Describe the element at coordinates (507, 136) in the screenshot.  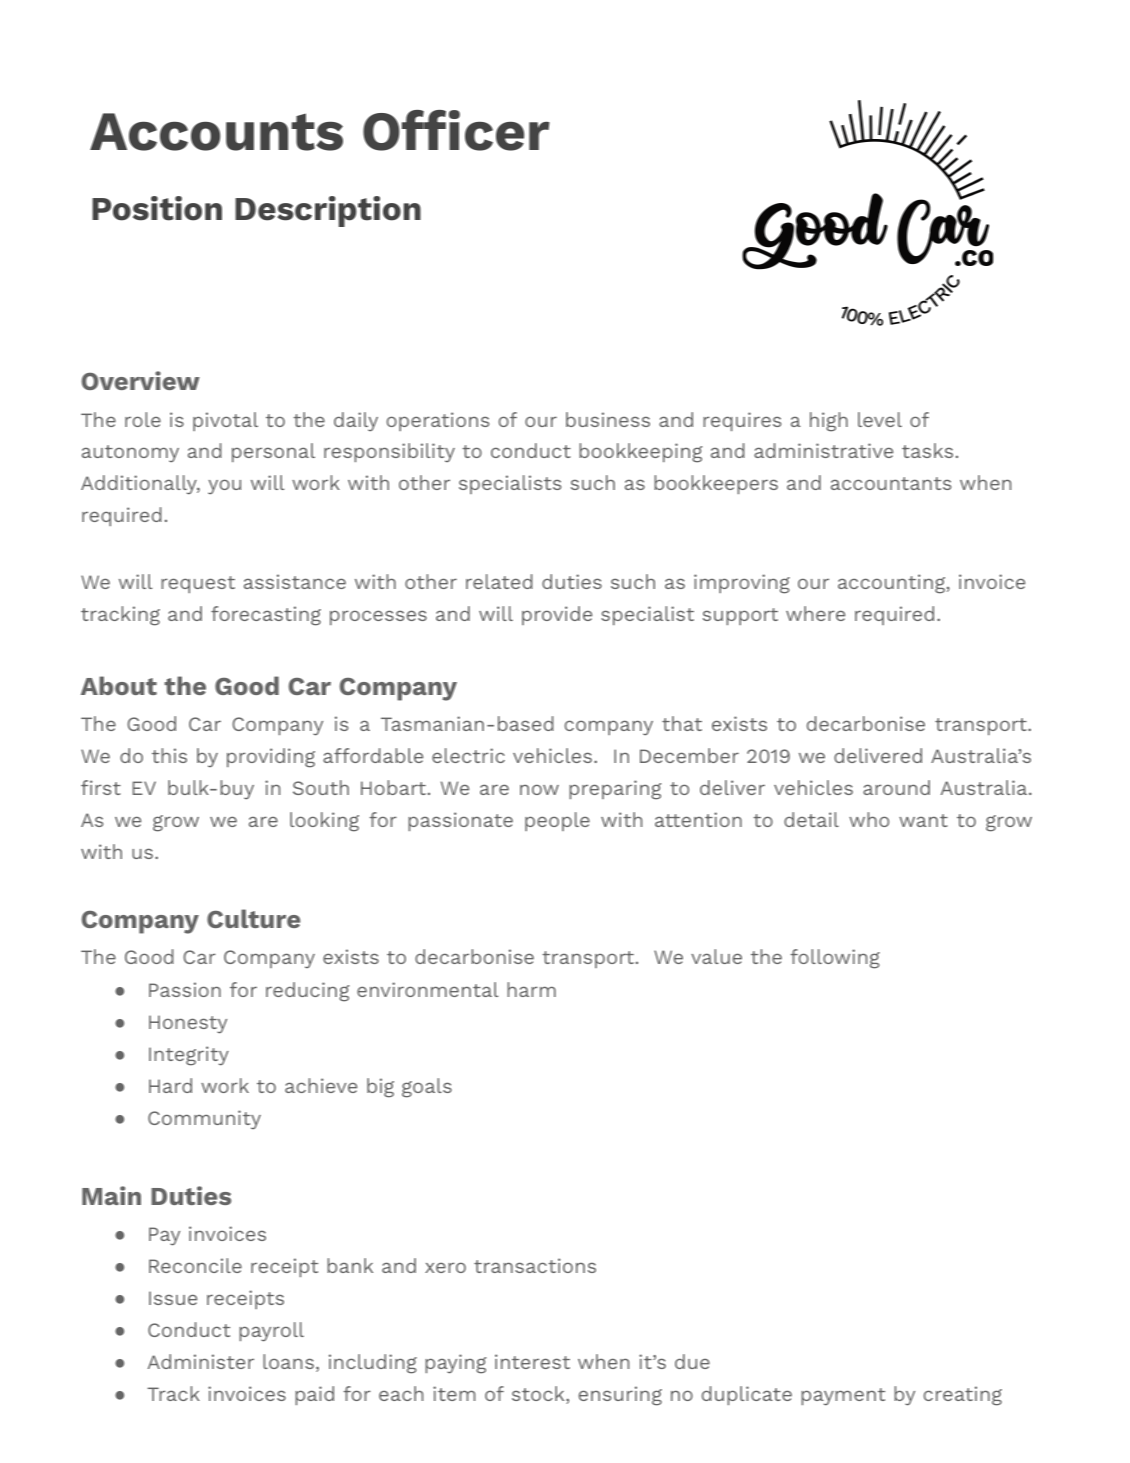
I see `cer` at that location.
